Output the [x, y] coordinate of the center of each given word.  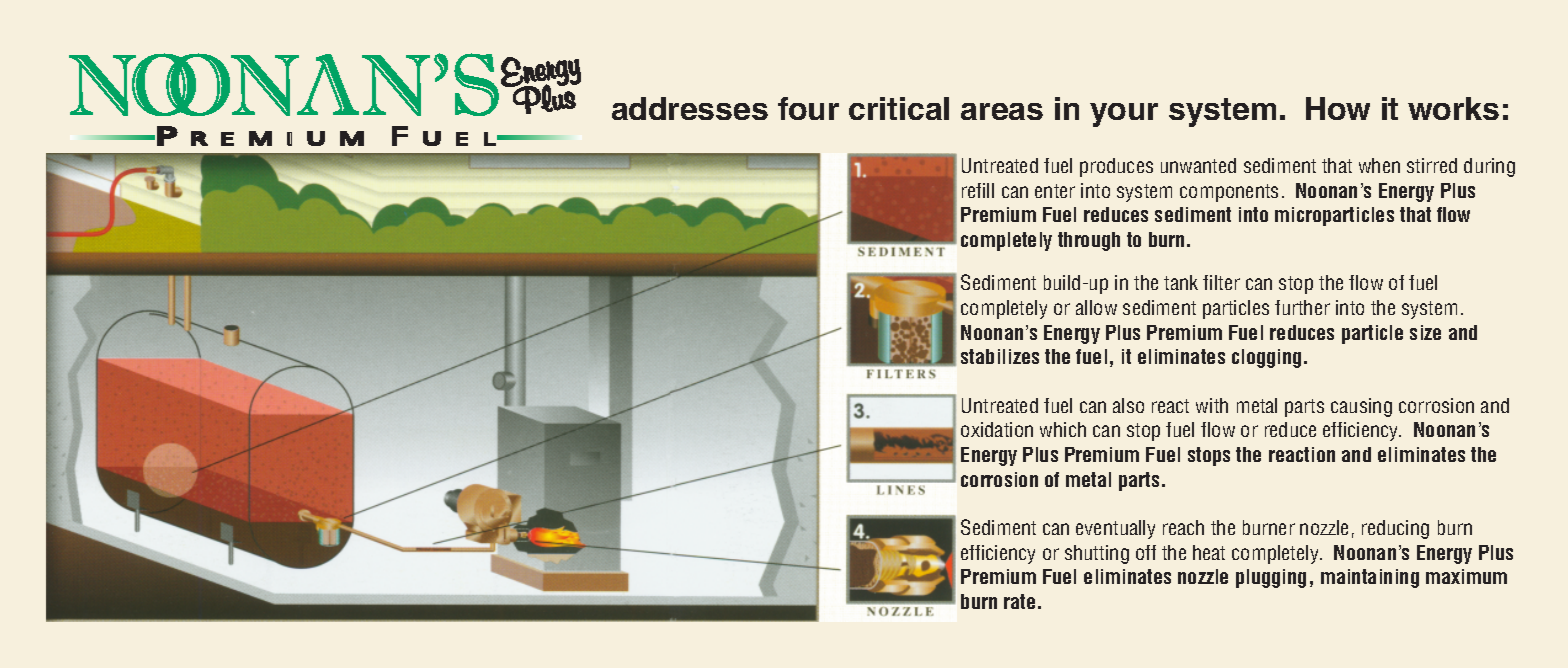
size [1425, 332]
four [808, 108]
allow [1096, 307]
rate [1019, 601]
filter [1221, 282]
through [1089, 241]
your [1124, 115]
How [1338, 108]
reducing [1395, 529]
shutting [1097, 554]
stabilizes [1000, 356]
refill [978, 190]
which [1063, 429]
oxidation [997, 429]
